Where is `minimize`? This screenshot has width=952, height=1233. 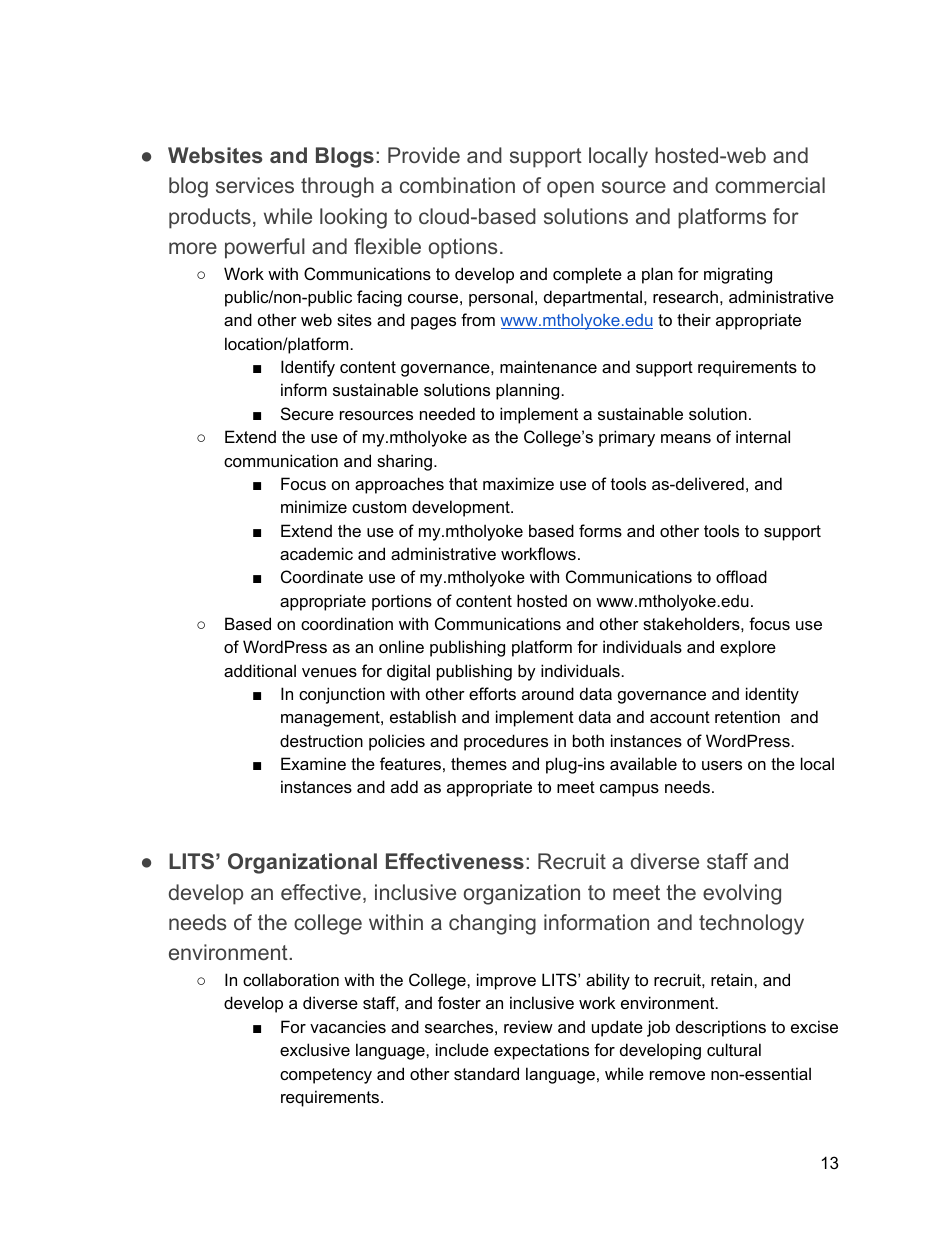
minimize is located at coordinates (314, 506).
